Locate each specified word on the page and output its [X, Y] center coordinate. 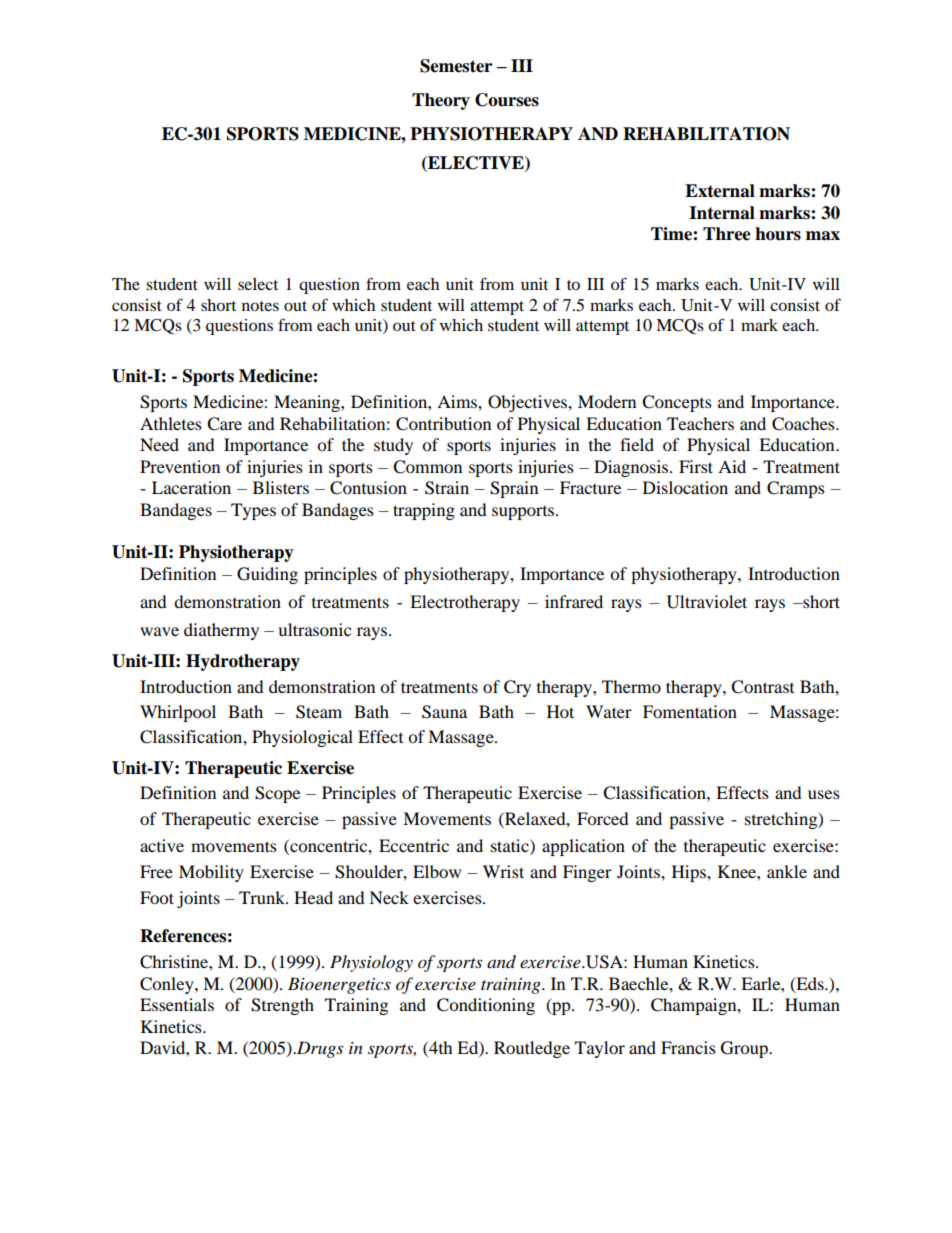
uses [824, 794]
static [511, 845]
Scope [277, 794]
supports [524, 513]
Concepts [677, 403]
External [720, 191]
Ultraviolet [707, 602]
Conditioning [486, 1006]
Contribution [443, 424]
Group [745, 1049]
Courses [507, 100]
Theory [441, 101]
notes [260, 306]
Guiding [267, 575]
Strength [282, 1006]
